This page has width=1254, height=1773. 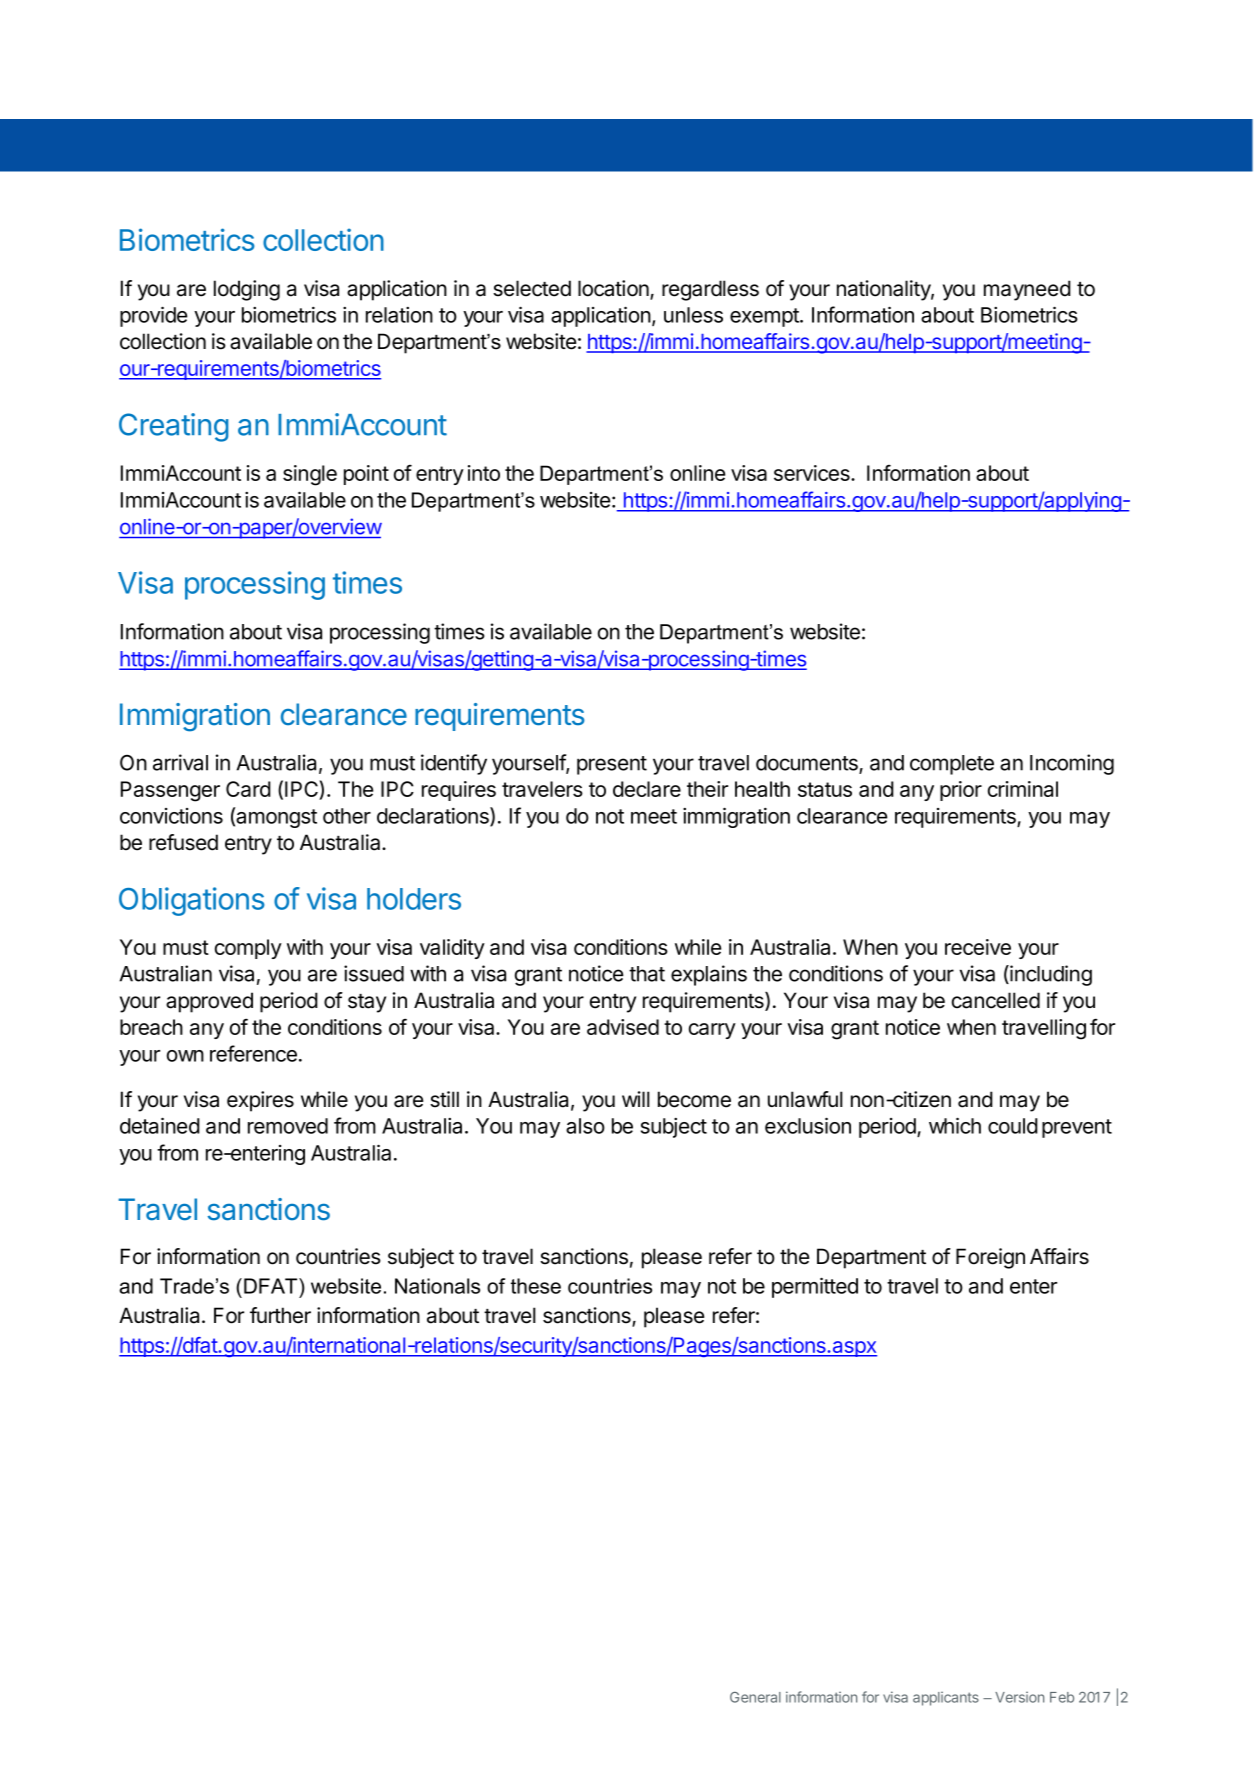 What do you see at coordinates (755, 1697) in the page?
I see `General` at bounding box center [755, 1697].
